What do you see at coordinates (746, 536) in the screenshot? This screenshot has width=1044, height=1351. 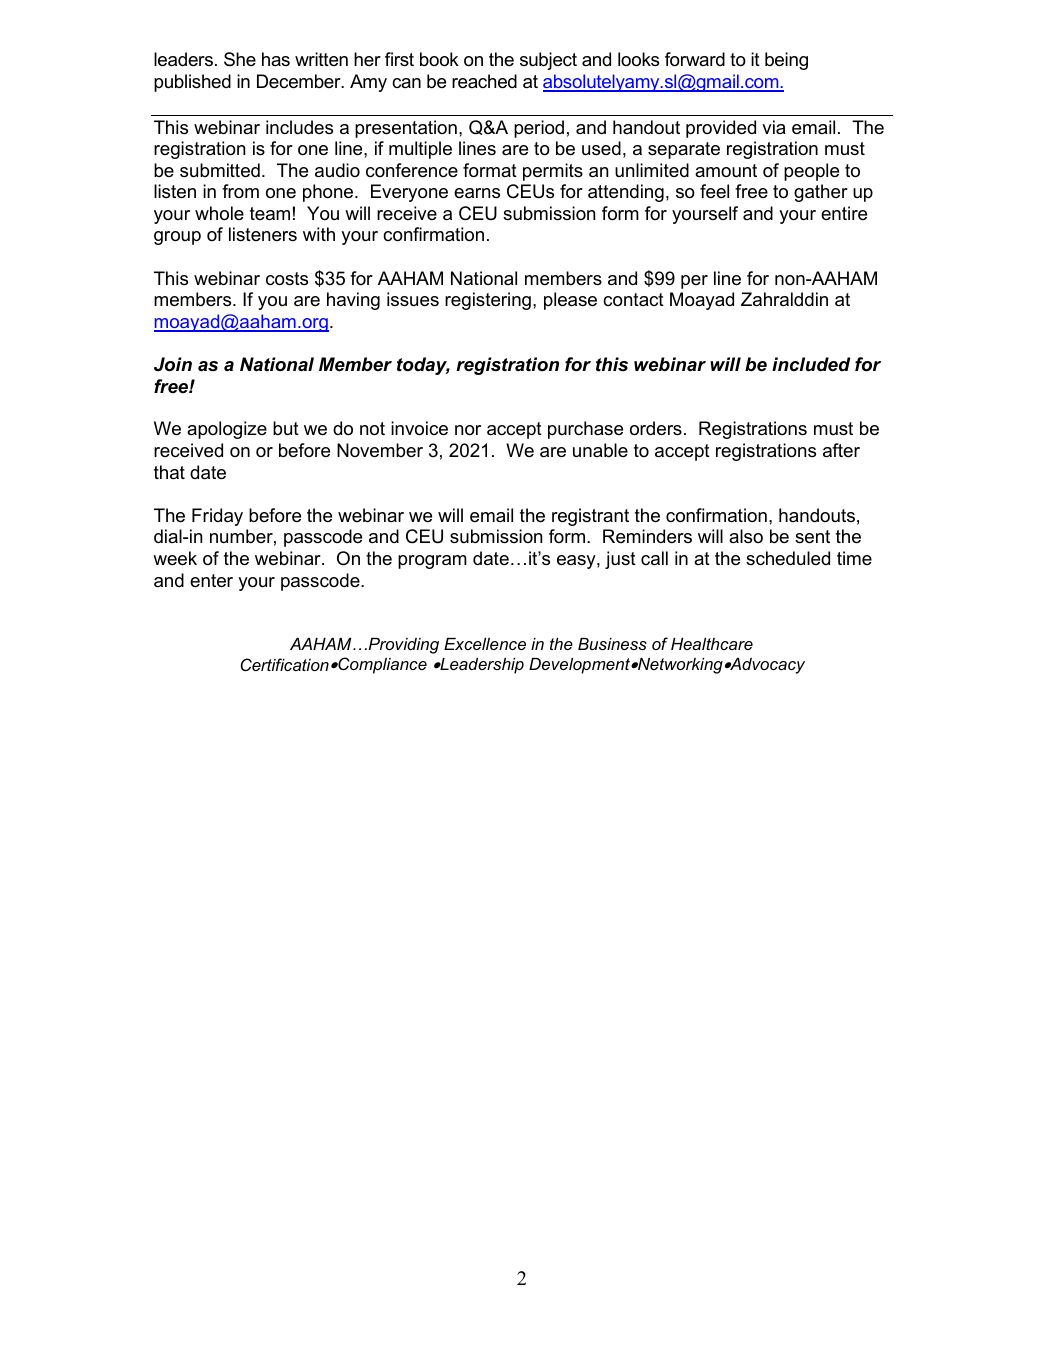 I see `also` at bounding box center [746, 536].
